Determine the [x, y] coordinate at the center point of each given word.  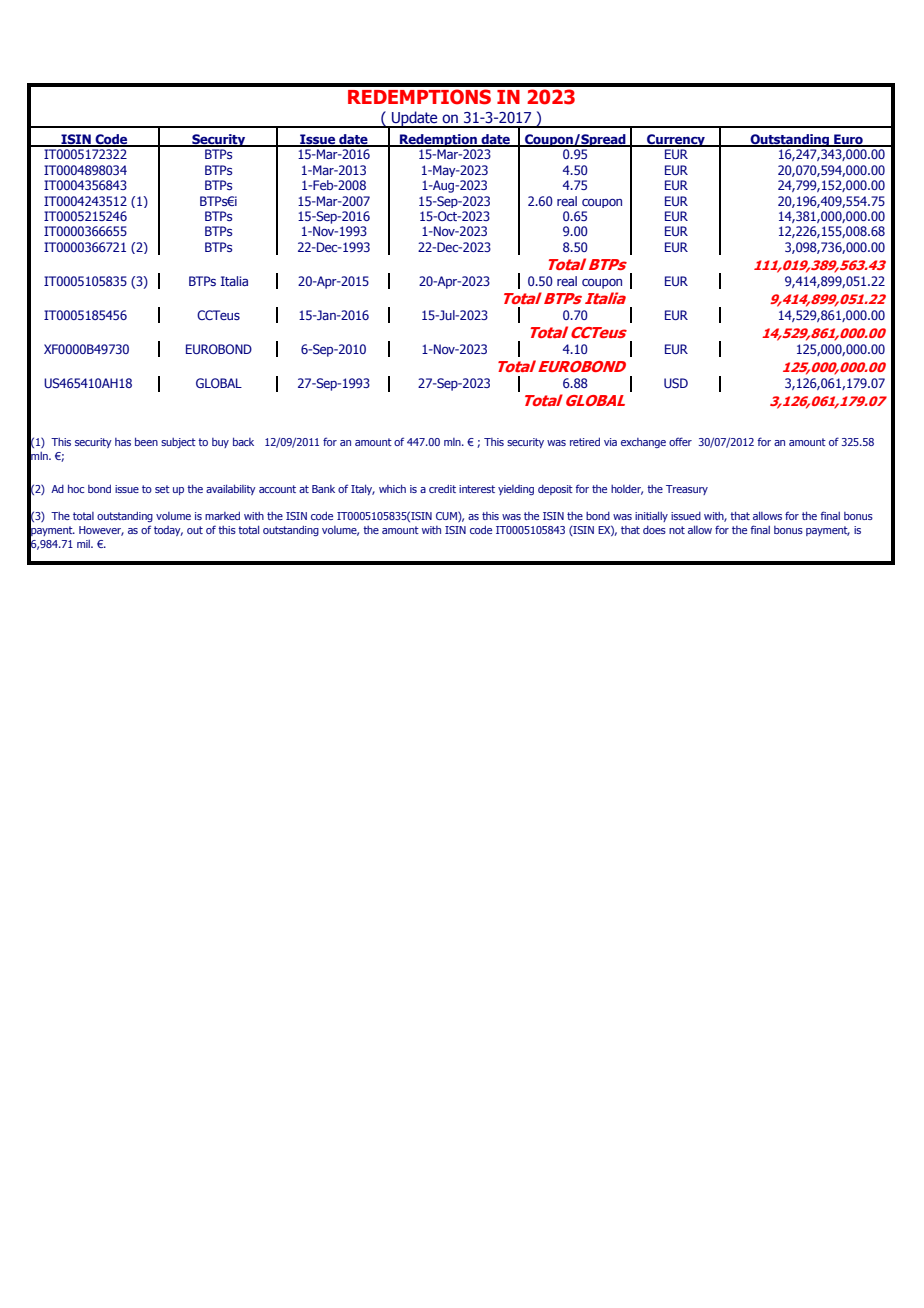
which [392, 488]
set [162, 489]
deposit [555, 490]
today [168, 531]
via [610, 442]
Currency [676, 140]
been [146, 441]
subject [178, 443]
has [123, 442]
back [243, 441]
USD [676, 383]
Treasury [687, 490]
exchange [643, 443]
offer [680, 441]
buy [220, 443]
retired [585, 441]
